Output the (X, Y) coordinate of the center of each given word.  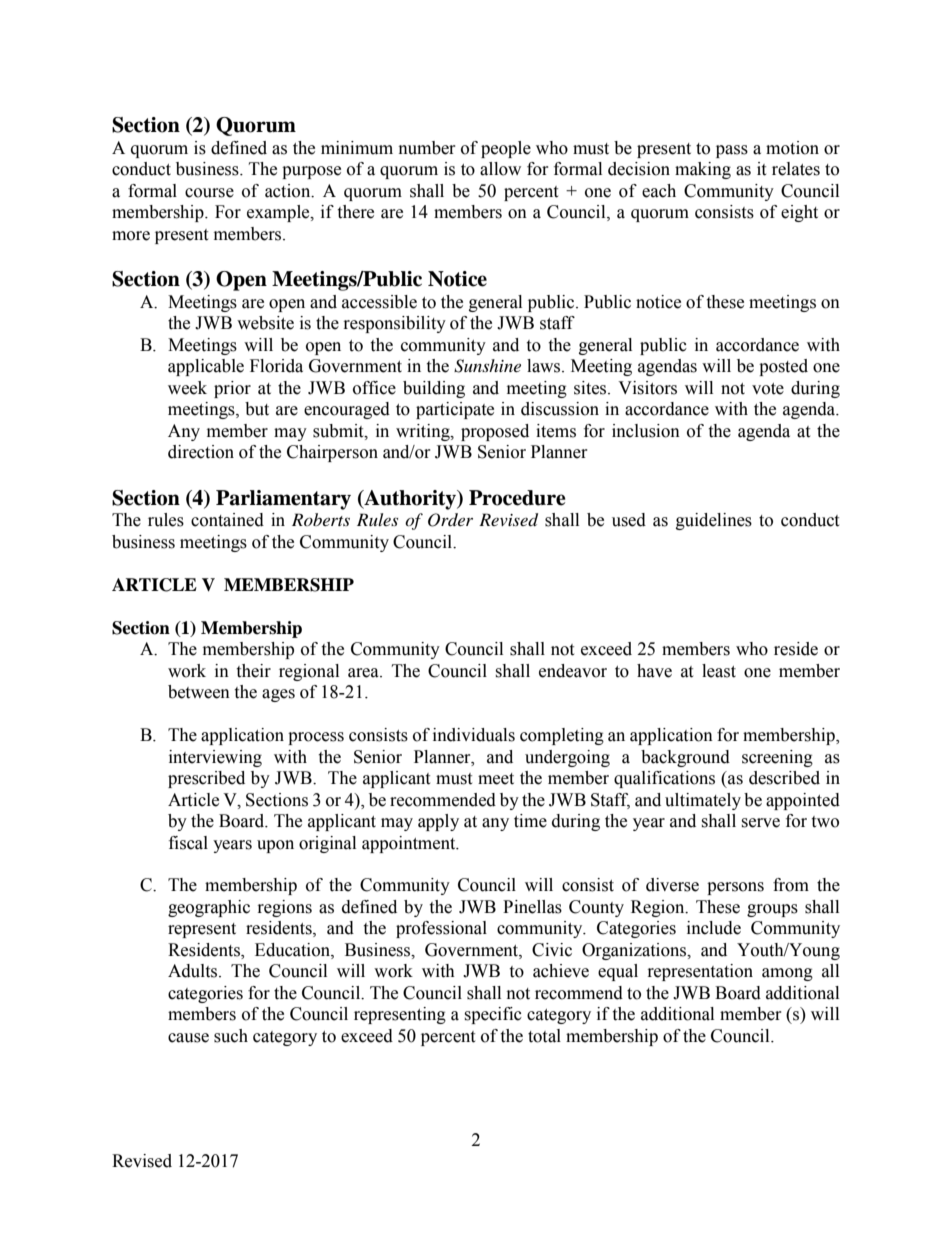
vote (768, 389)
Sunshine (487, 366)
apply (438, 822)
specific (493, 1015)
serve (760, 823)
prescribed (206, 779)
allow (500, 169)
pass (732, 151)
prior (232, 389)
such (231, 1036)
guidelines (714, 521)
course (209, 193)
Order (450, 520)
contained (227, 520)
